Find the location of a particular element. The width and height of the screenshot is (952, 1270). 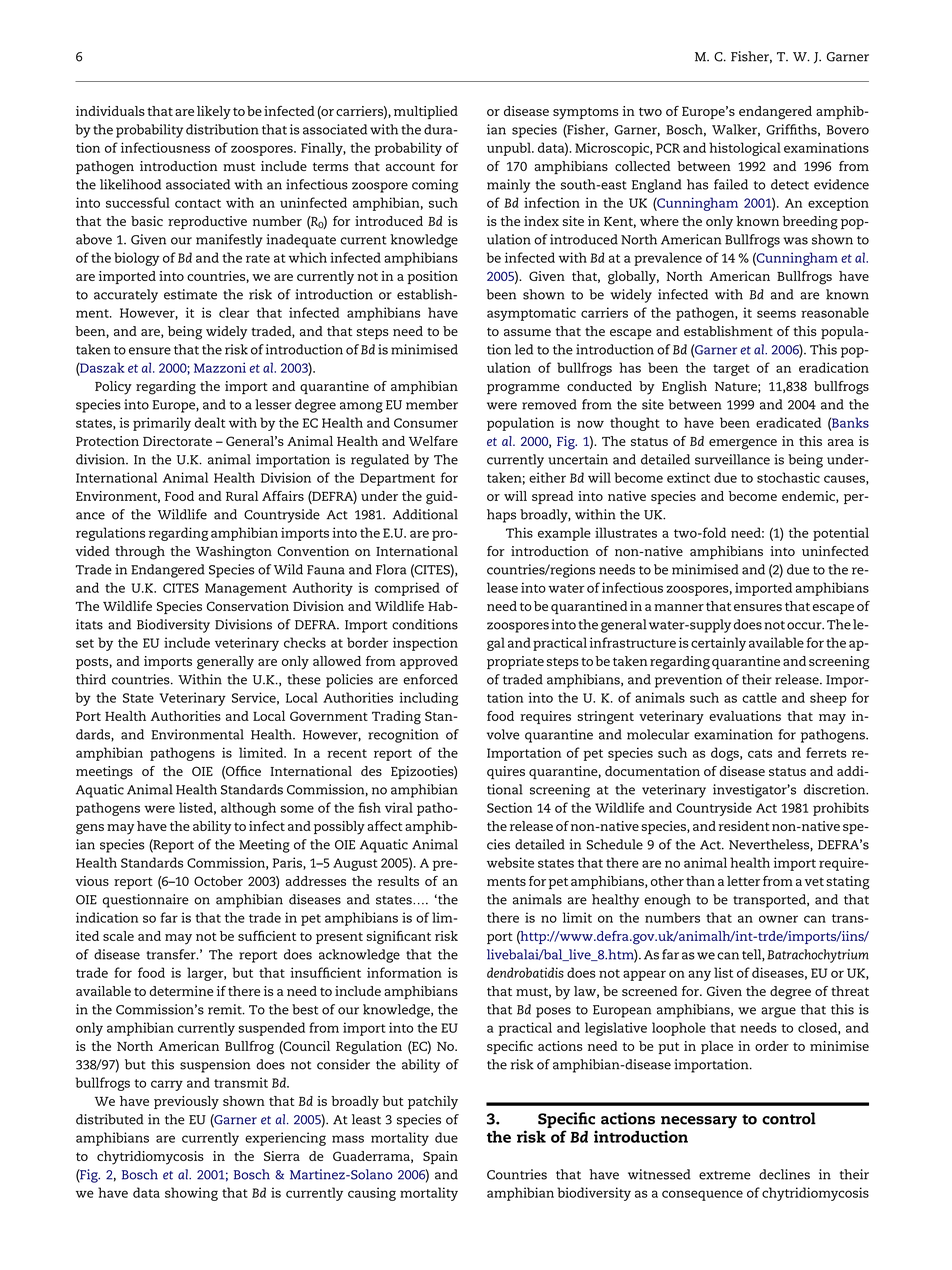

showing is located at coordinates (191, 1194).
